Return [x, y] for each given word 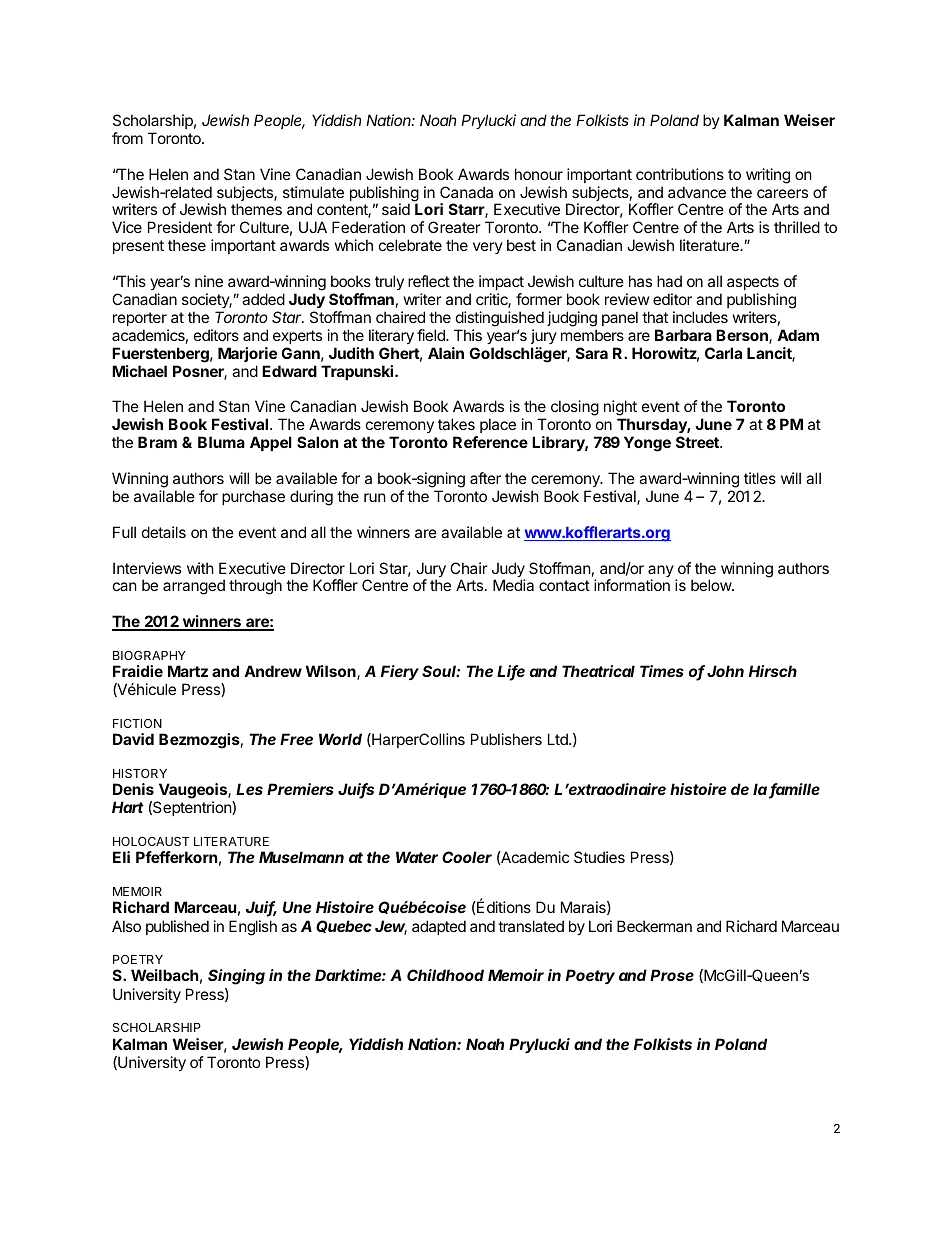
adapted [439, 927]
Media [513, 585]
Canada [466, 192]
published [177, 927]
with [200, 568]
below [712, 585]
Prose [672, 975]
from [127, 138]
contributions [680, 174]
